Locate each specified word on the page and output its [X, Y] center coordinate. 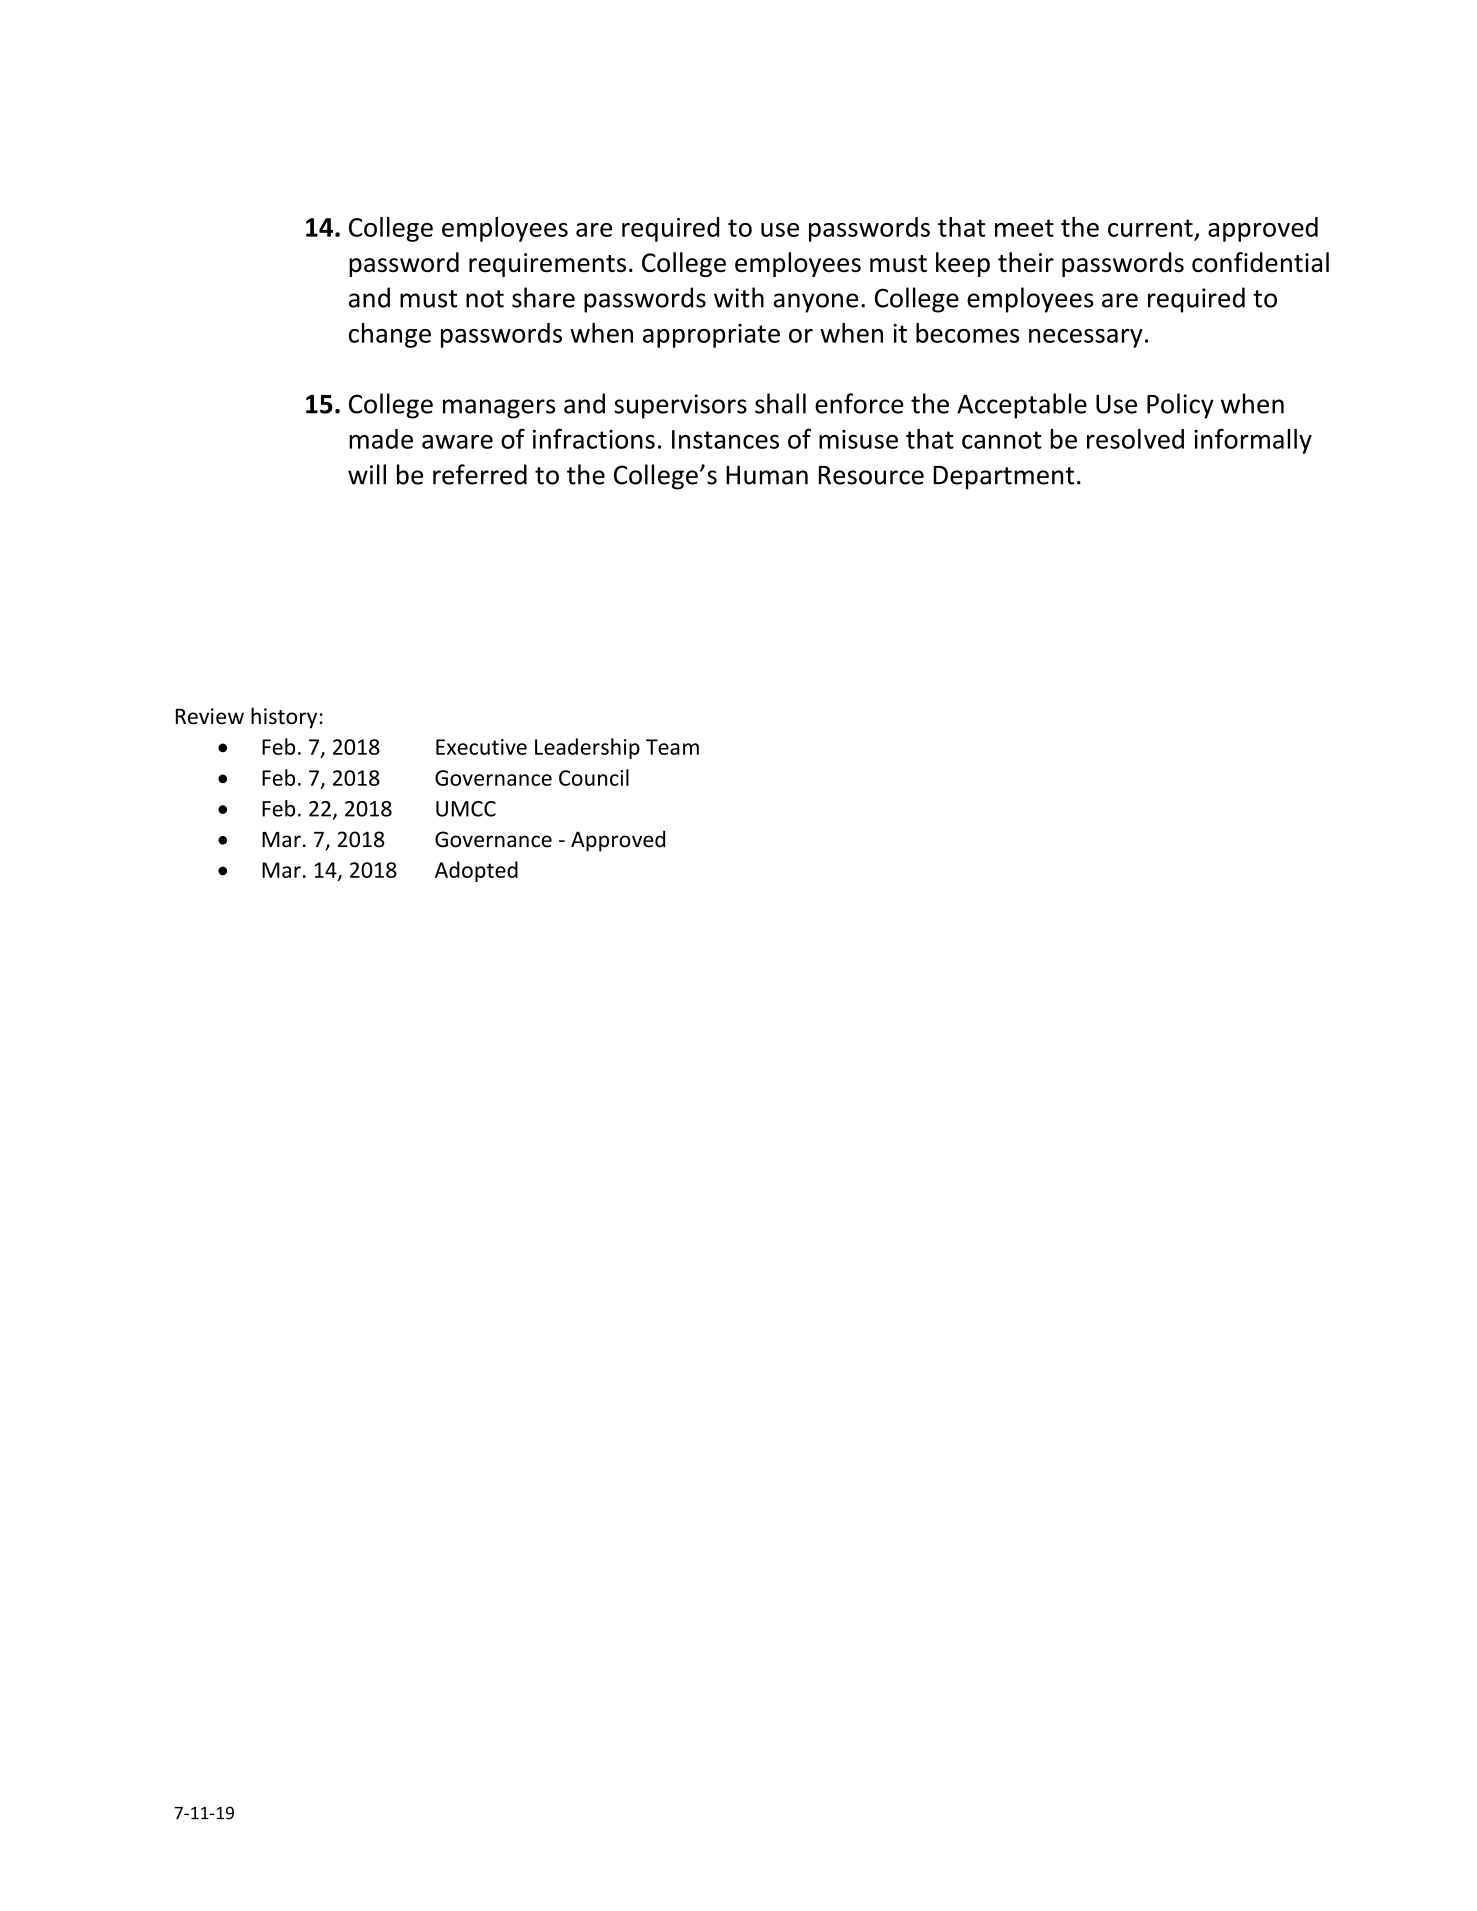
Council [594, 777]
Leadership [587, 748]
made [381, 439]
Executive [481, 747]
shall [780, 403]
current [1150, 228]
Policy [1180, 406]
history [284, 718]
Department [1003, 478]
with [739, 297]
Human [767, 475]
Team [672, 747]
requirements [547, 265]
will [367, 474]
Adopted [476, 871]
